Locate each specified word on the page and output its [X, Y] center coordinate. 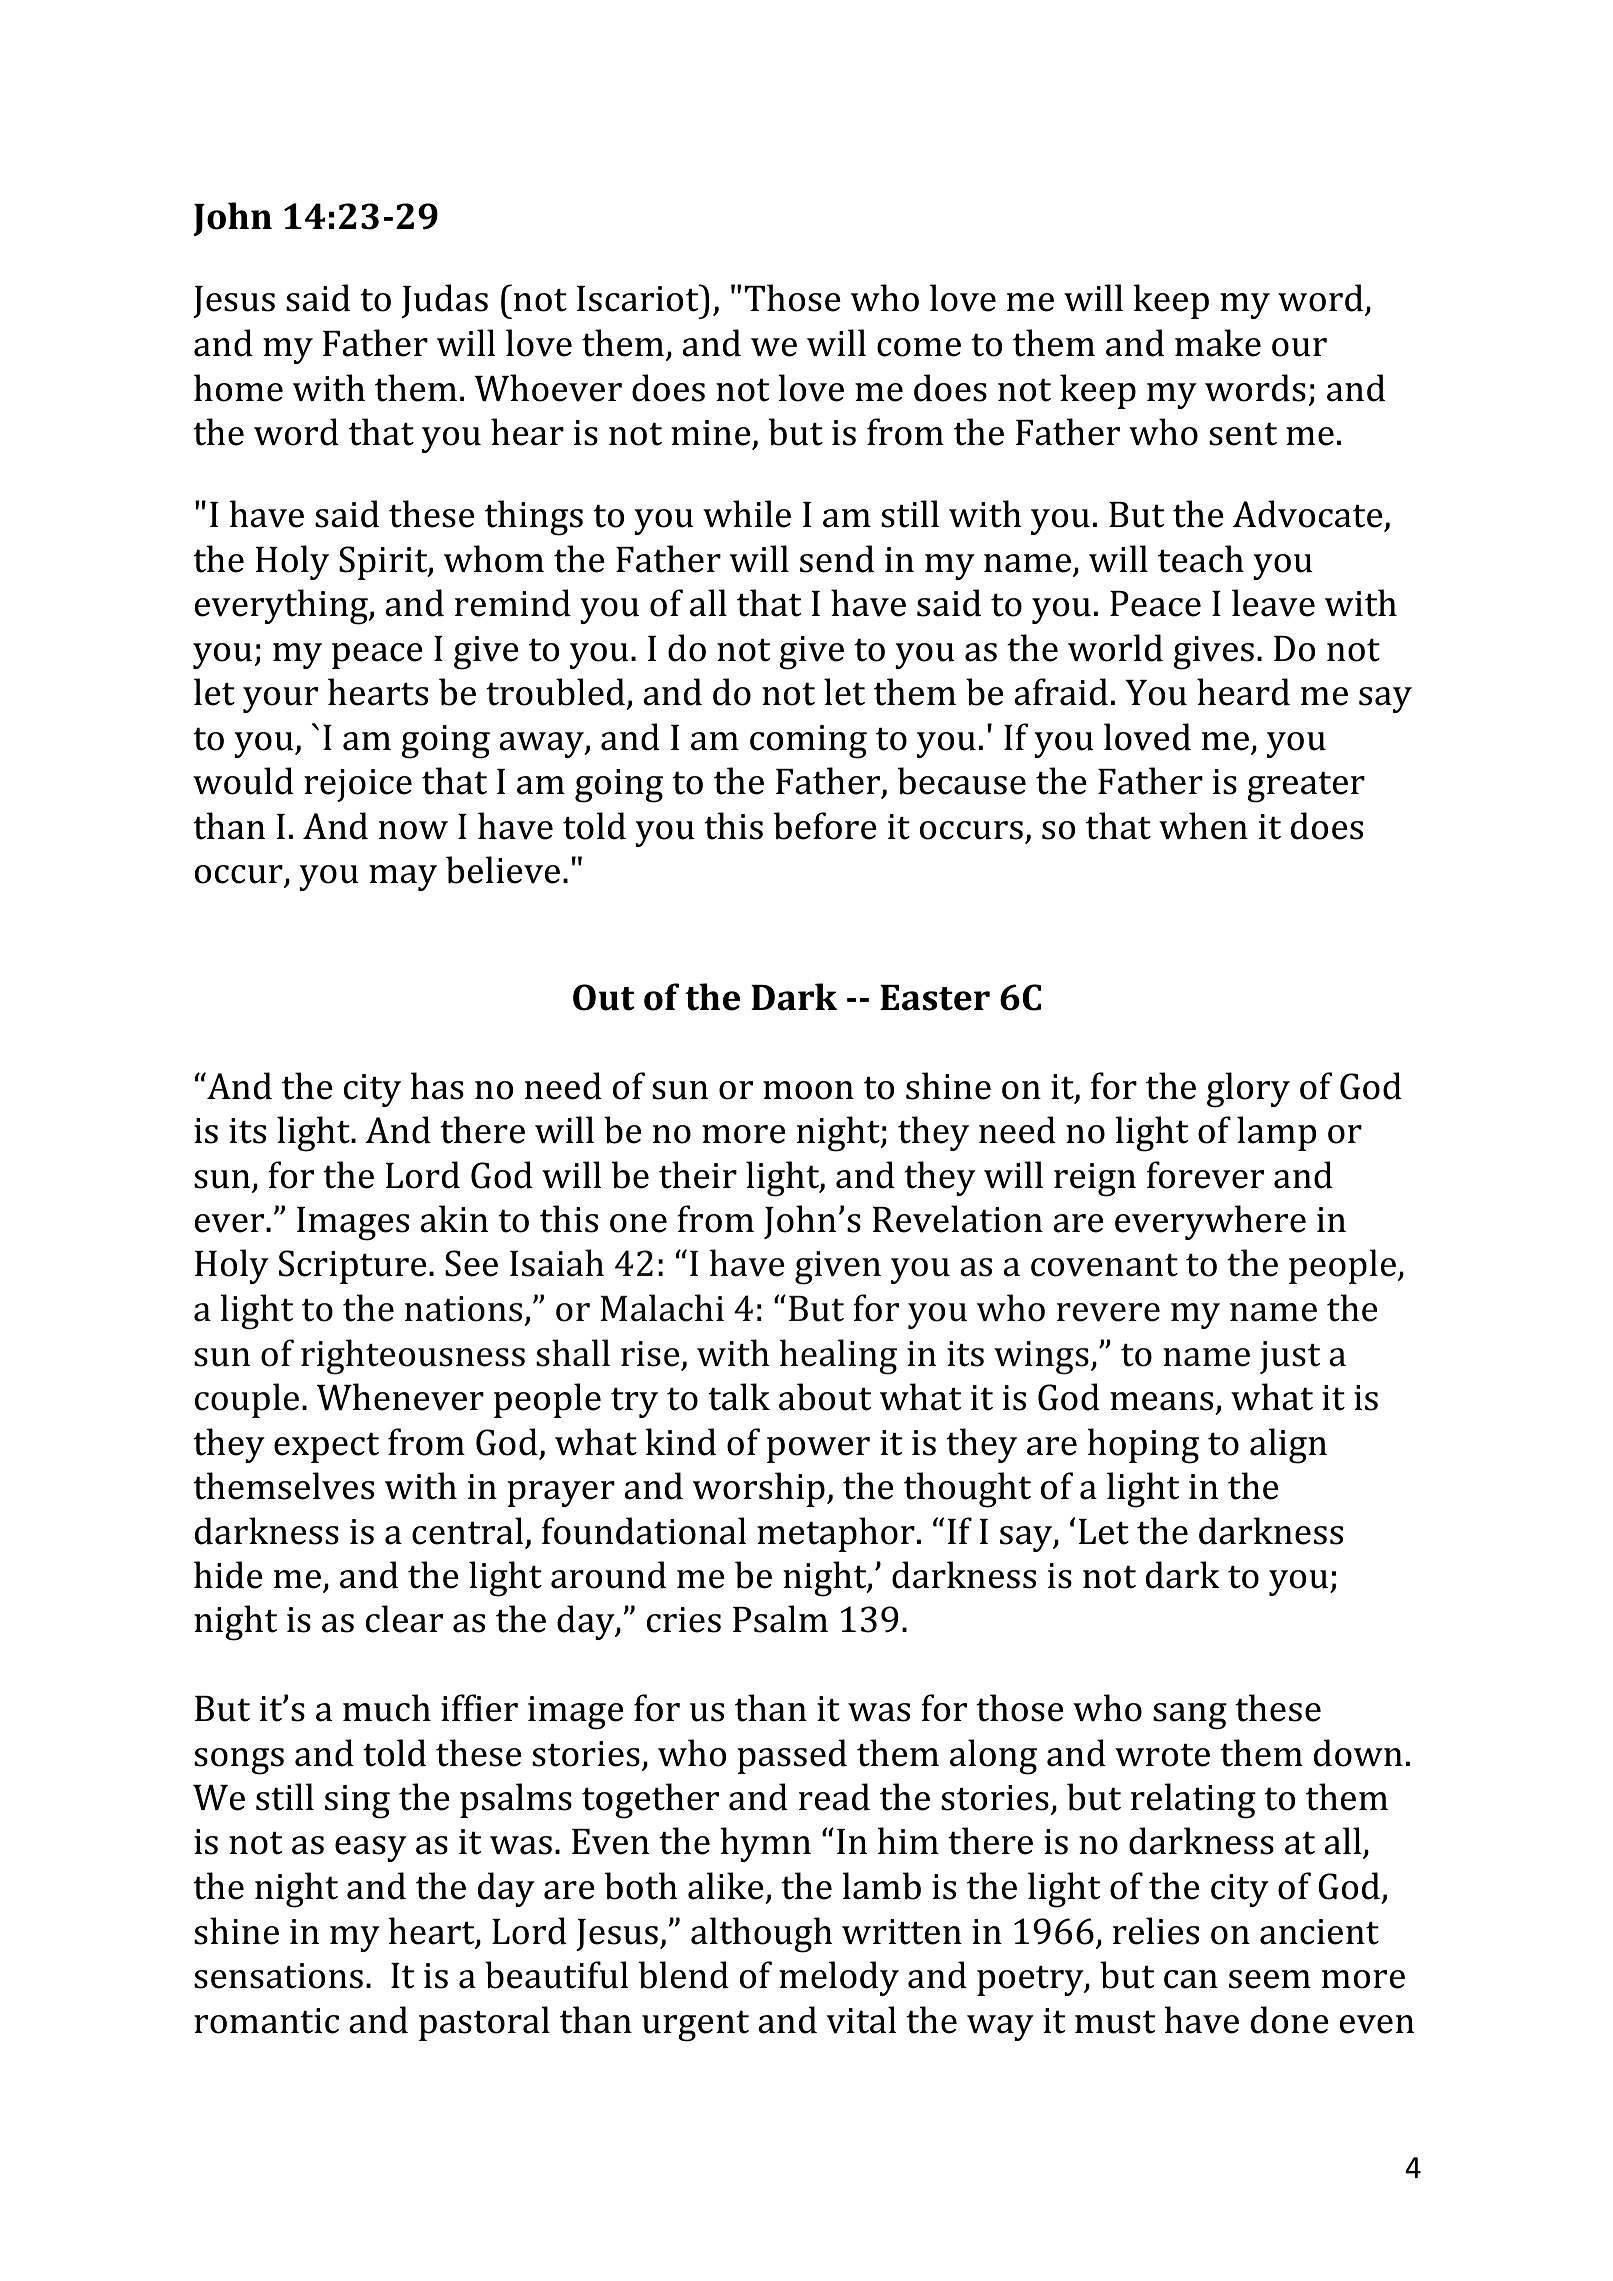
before [825, 826]
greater [1306, 787]
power [818, 1450]
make [1218, 343]
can [1191, 1979]
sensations [278, 1976]
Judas [445, 301]
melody [839, 1978]
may [403, 878]
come [919, 347]
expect [326, 1448]
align [1288, 1446]
